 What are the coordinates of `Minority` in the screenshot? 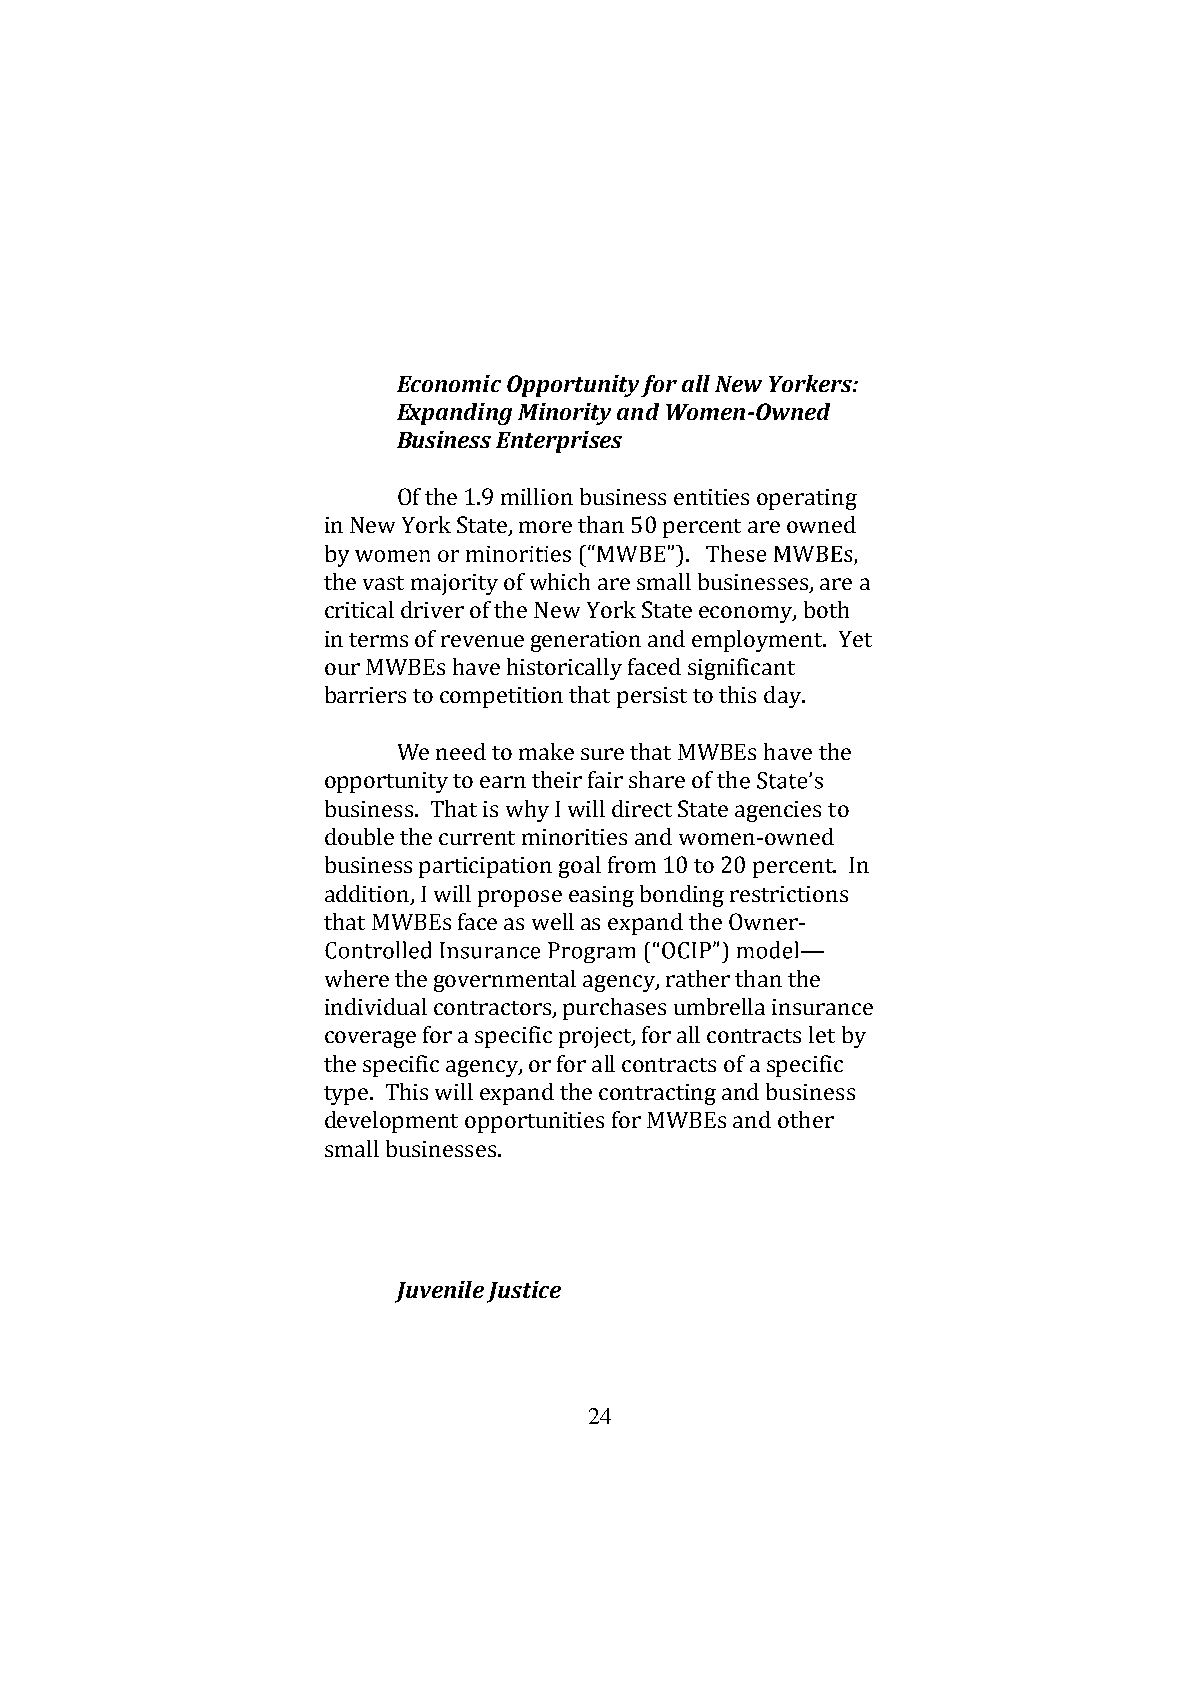 It's located at (564, 414).
